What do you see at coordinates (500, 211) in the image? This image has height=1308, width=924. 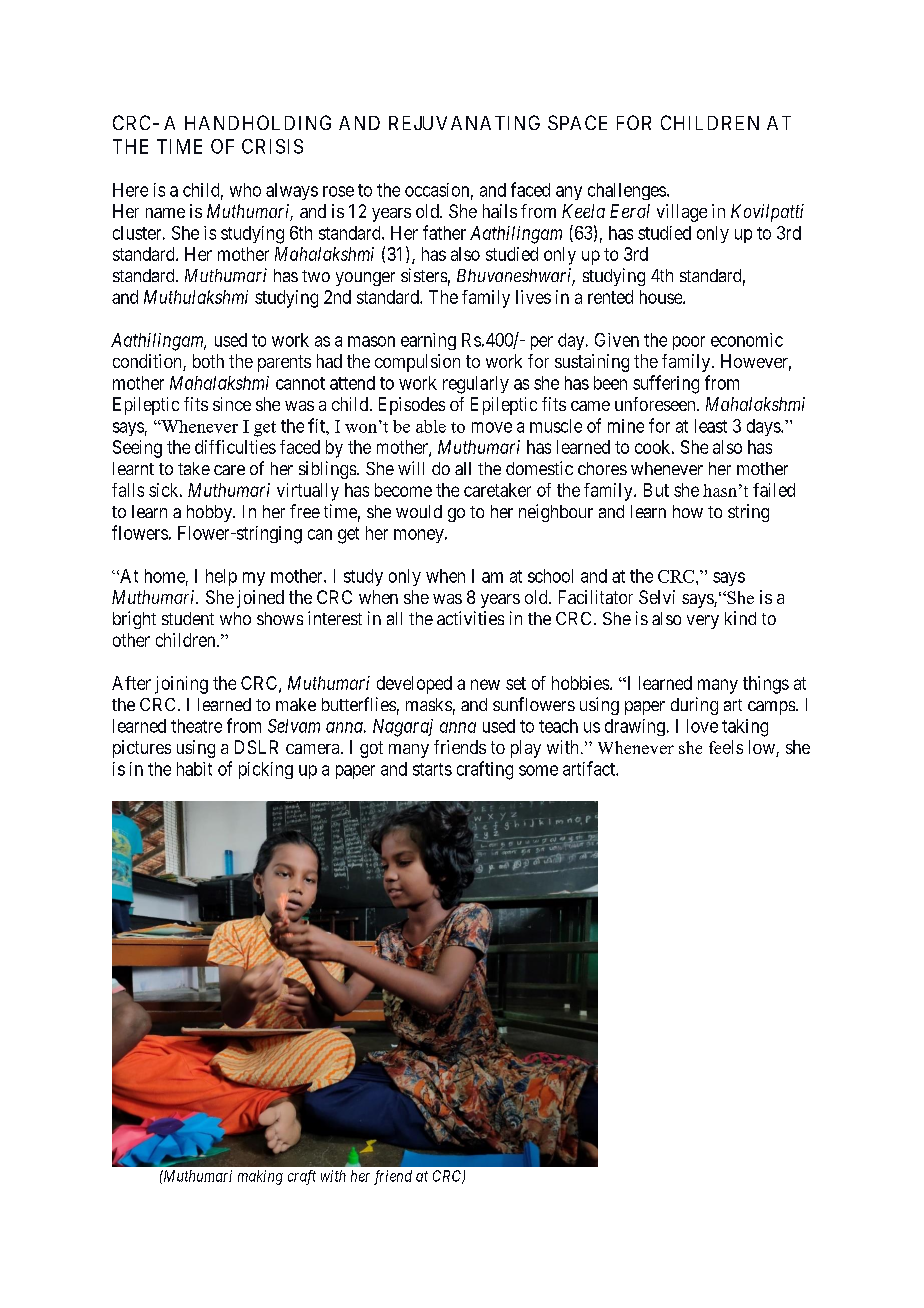 I see `hails` at bounding box center [500, 211].
